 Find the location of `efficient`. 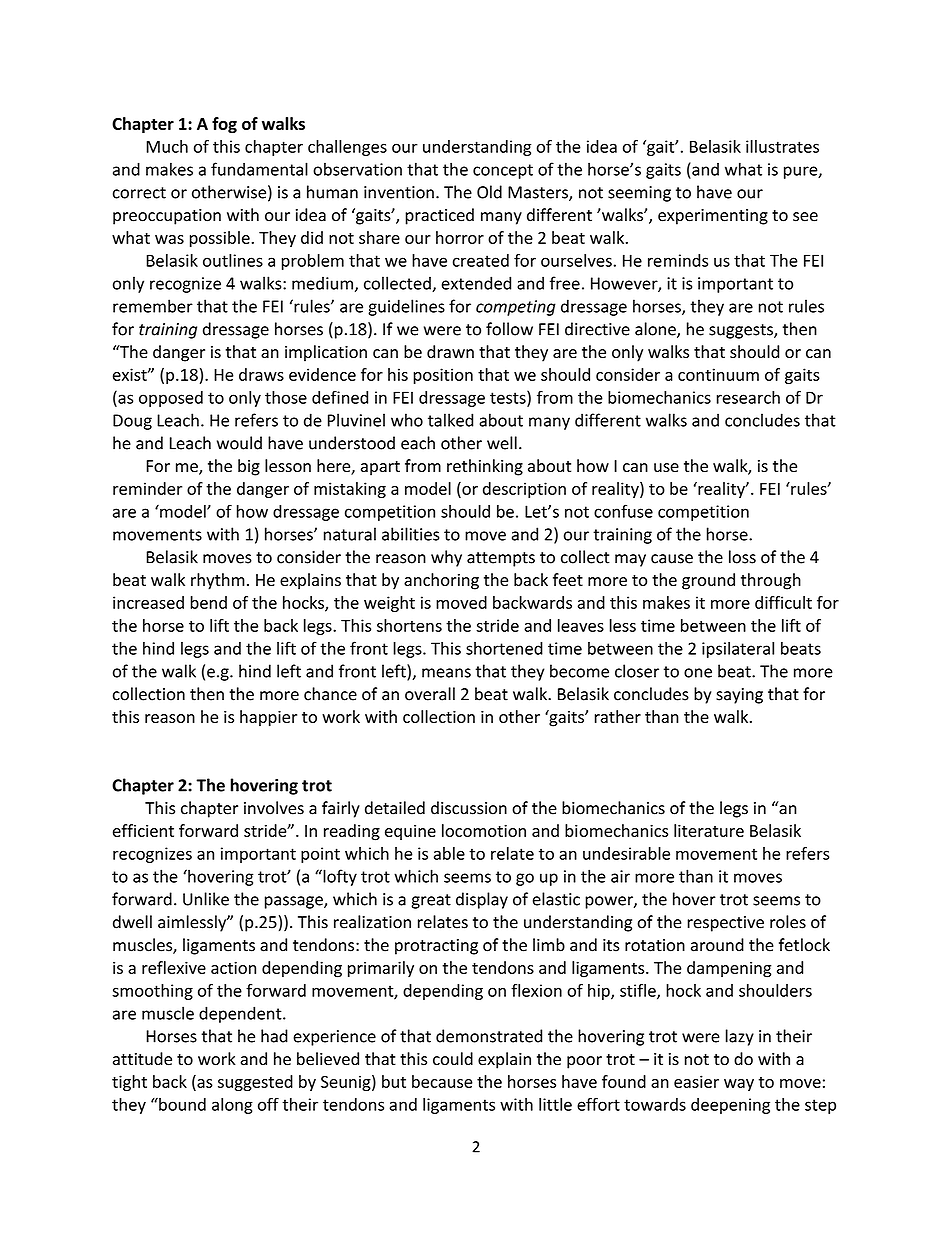

efficient is located at coordinates (143, 830).
